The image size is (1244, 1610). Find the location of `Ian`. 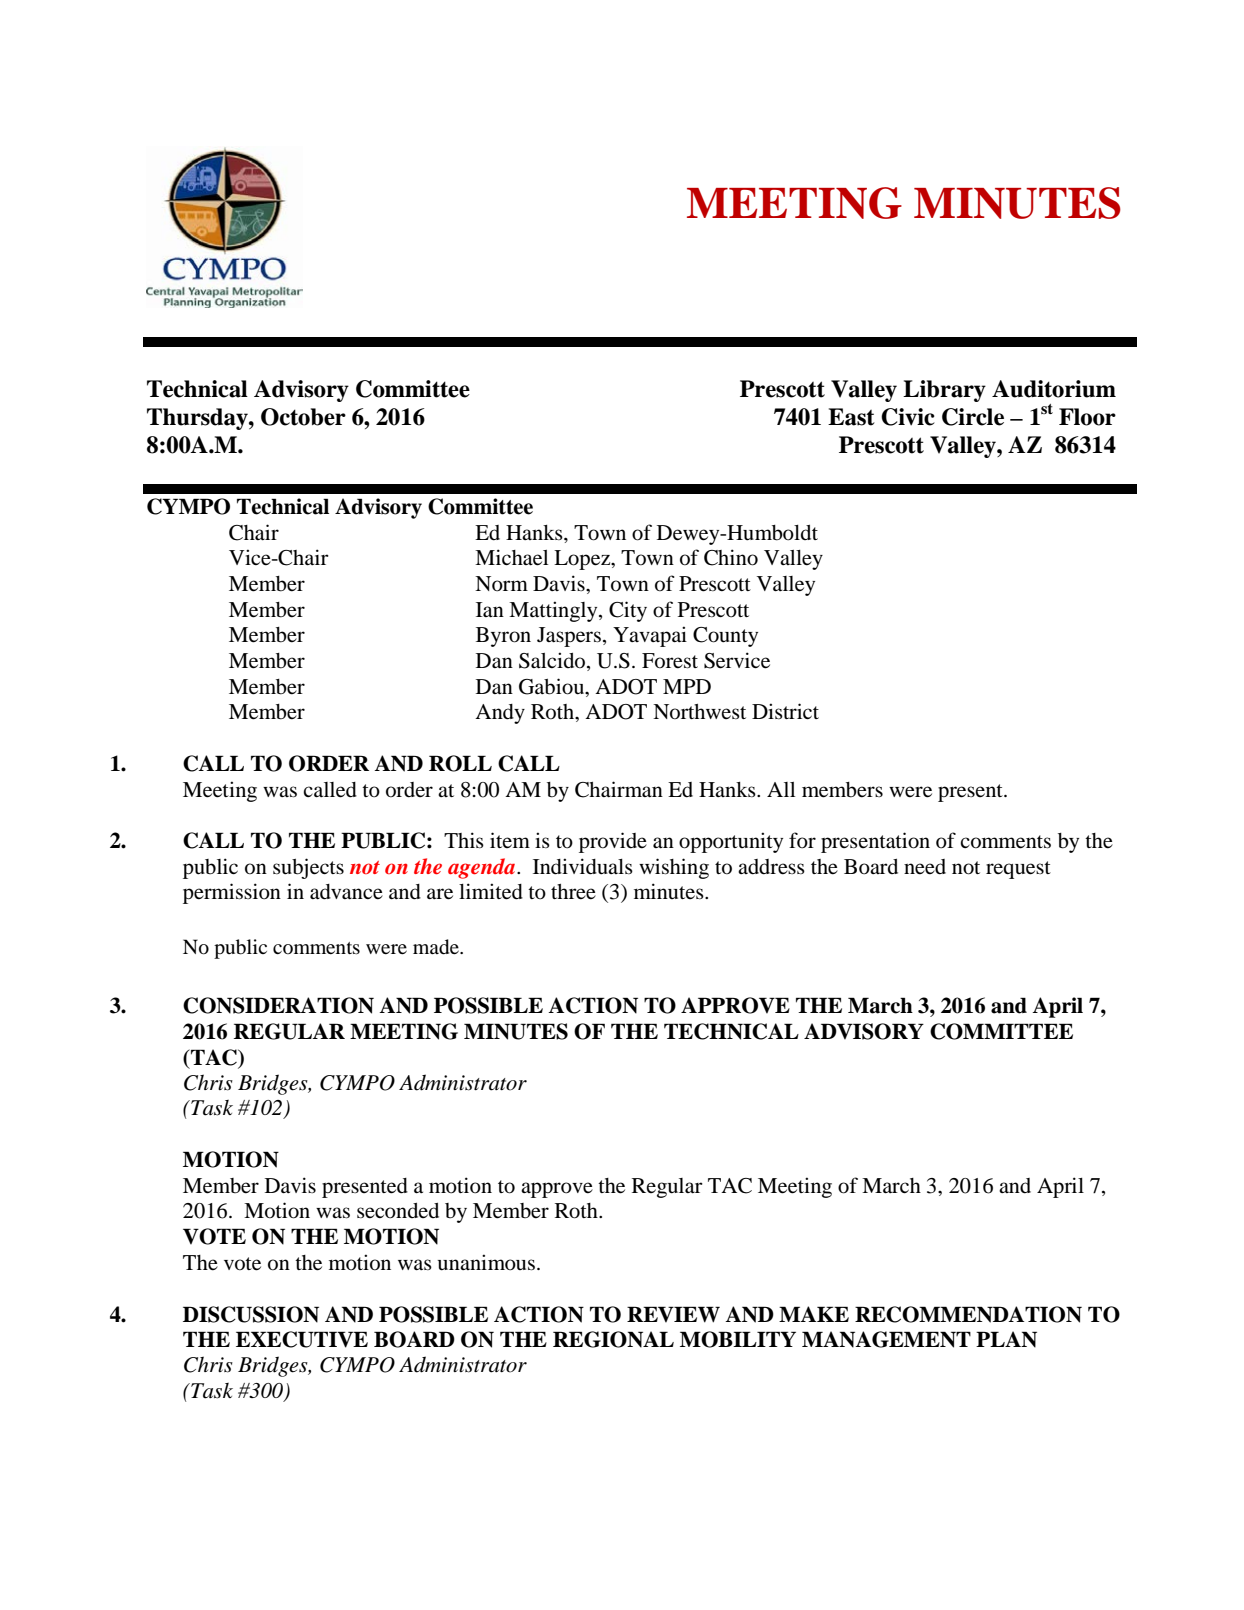

Ian is located at coordinates (490, 610).
